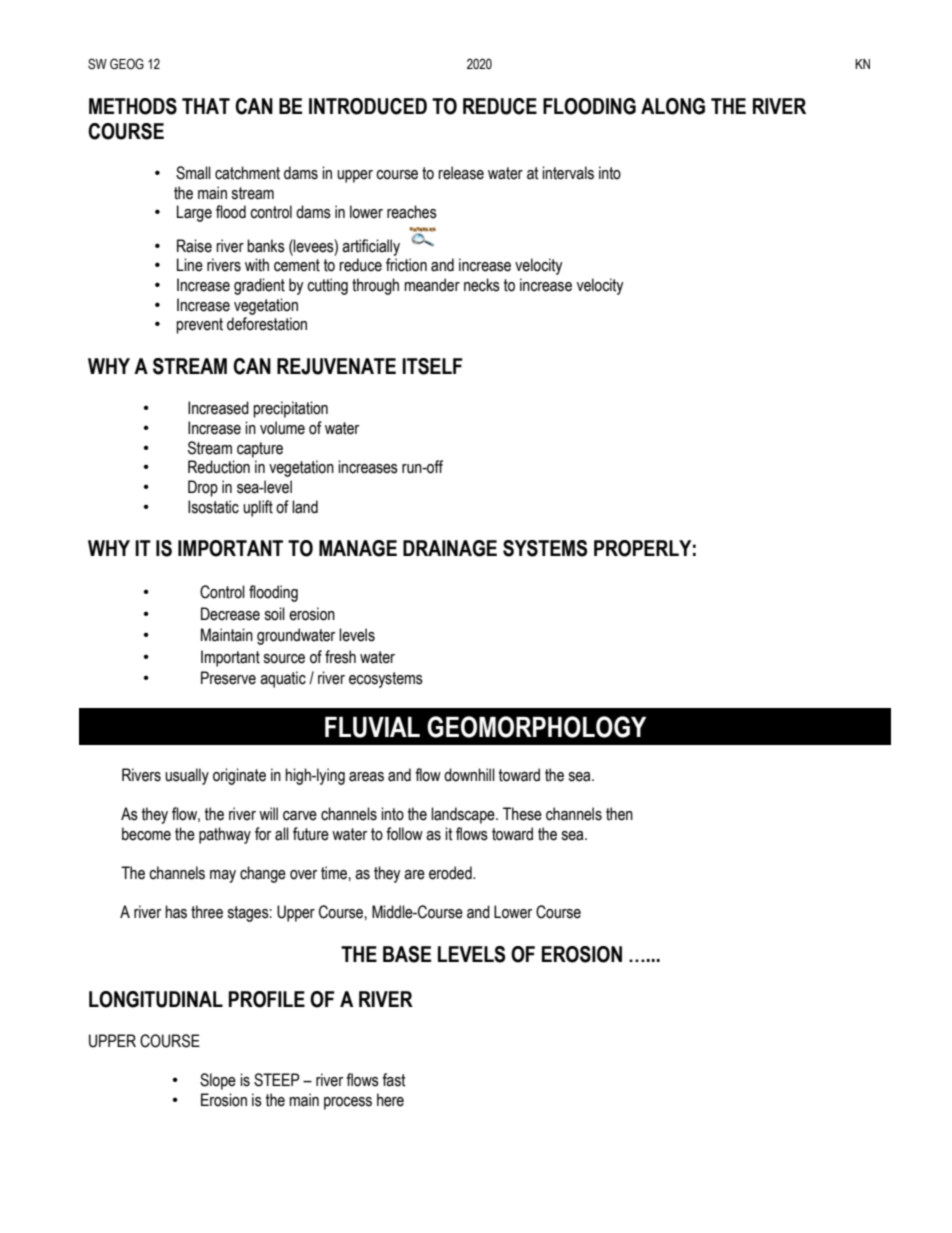 This screenshot has width=952, height=1233. I want to click on Decrease, so click(230, 614).
